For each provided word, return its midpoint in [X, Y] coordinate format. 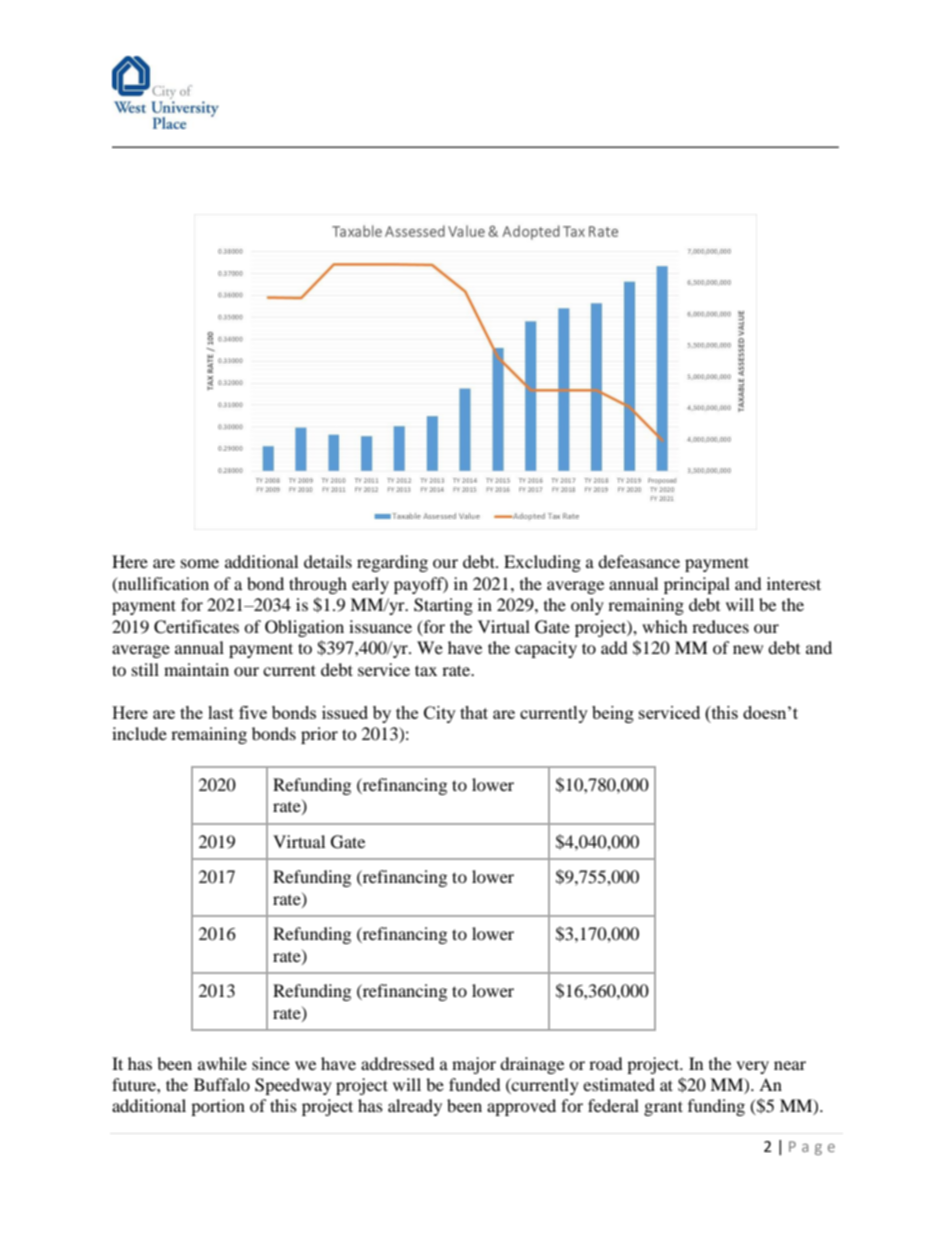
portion [218, 1107]
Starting [443, 606]
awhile [222, 1063]
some [200, 563]
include [139, 733]
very [752, 1067]
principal [697, 585]
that [474, 712]
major [474, 1065]
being [613, 714]
